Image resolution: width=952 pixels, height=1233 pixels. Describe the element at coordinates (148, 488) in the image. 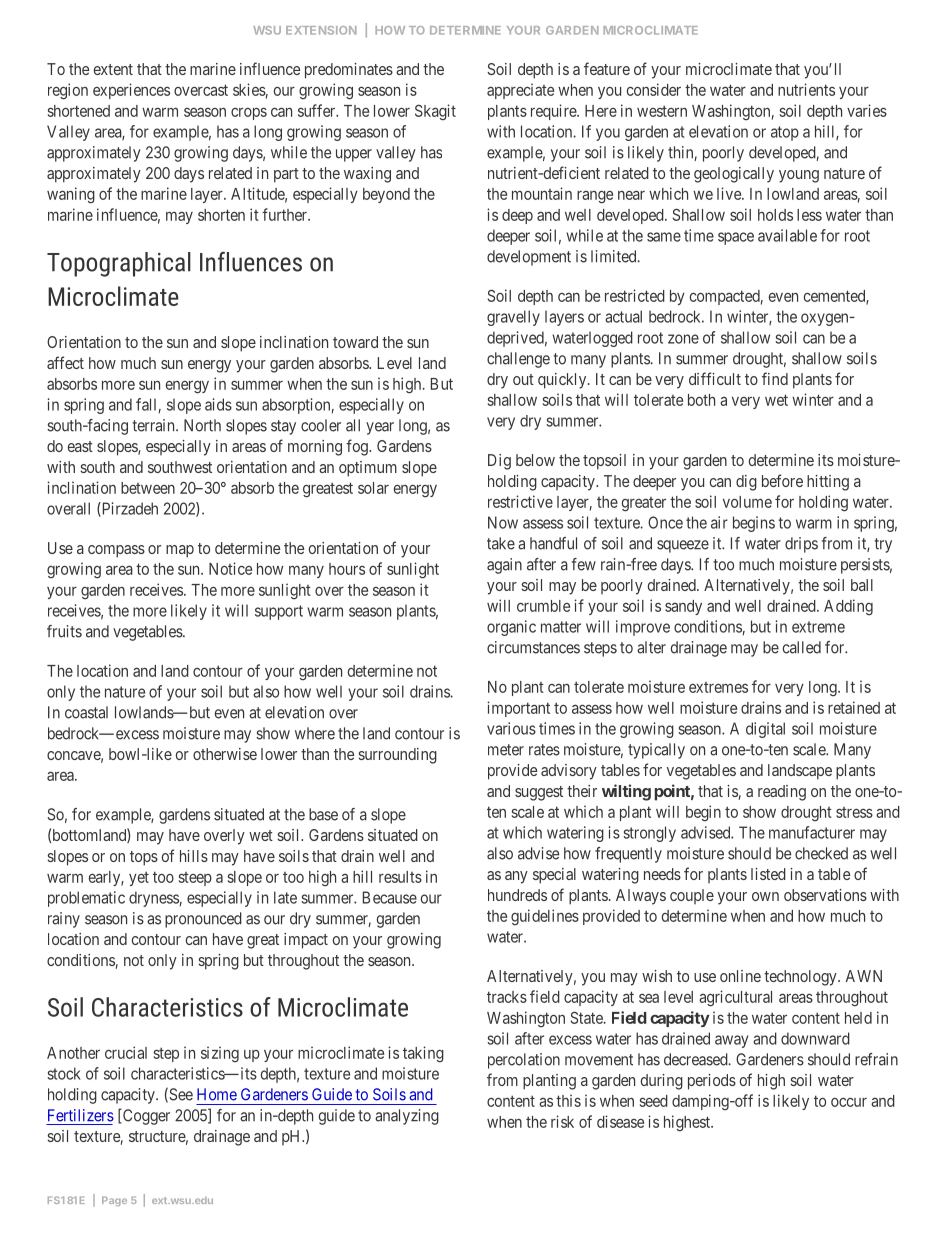

I see `between` at that location.
